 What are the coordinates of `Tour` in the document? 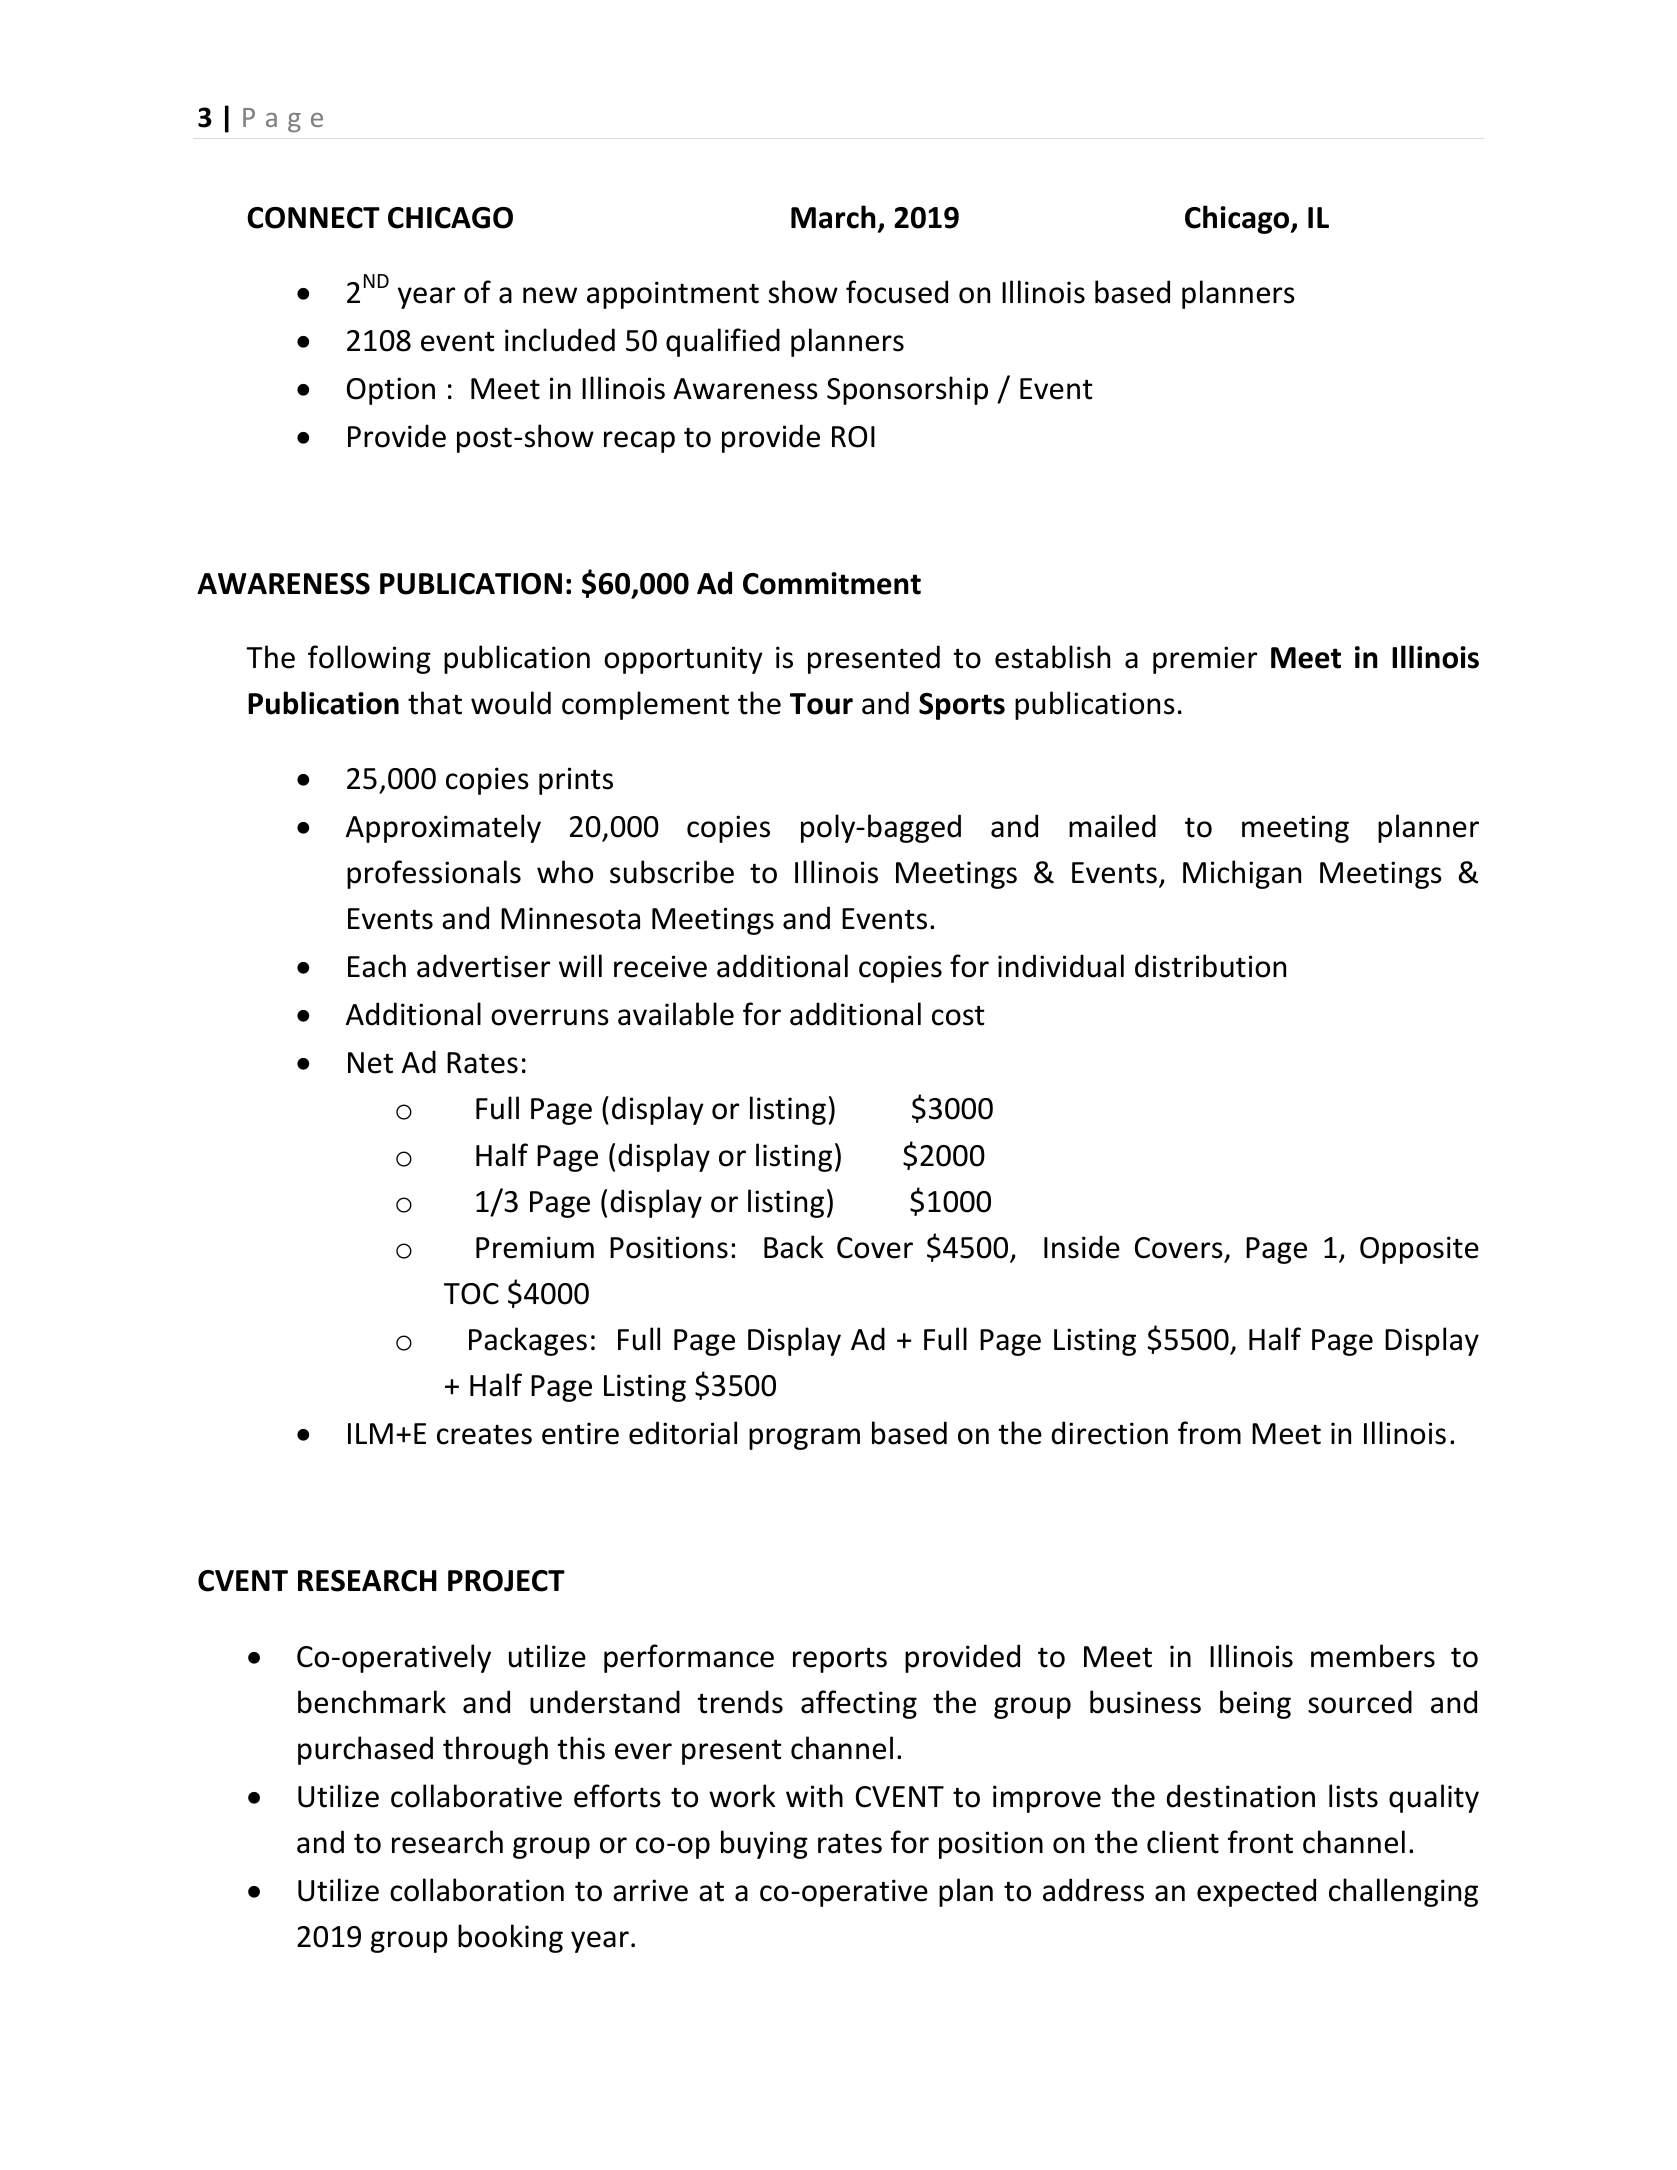 It's located at (821, 704).
